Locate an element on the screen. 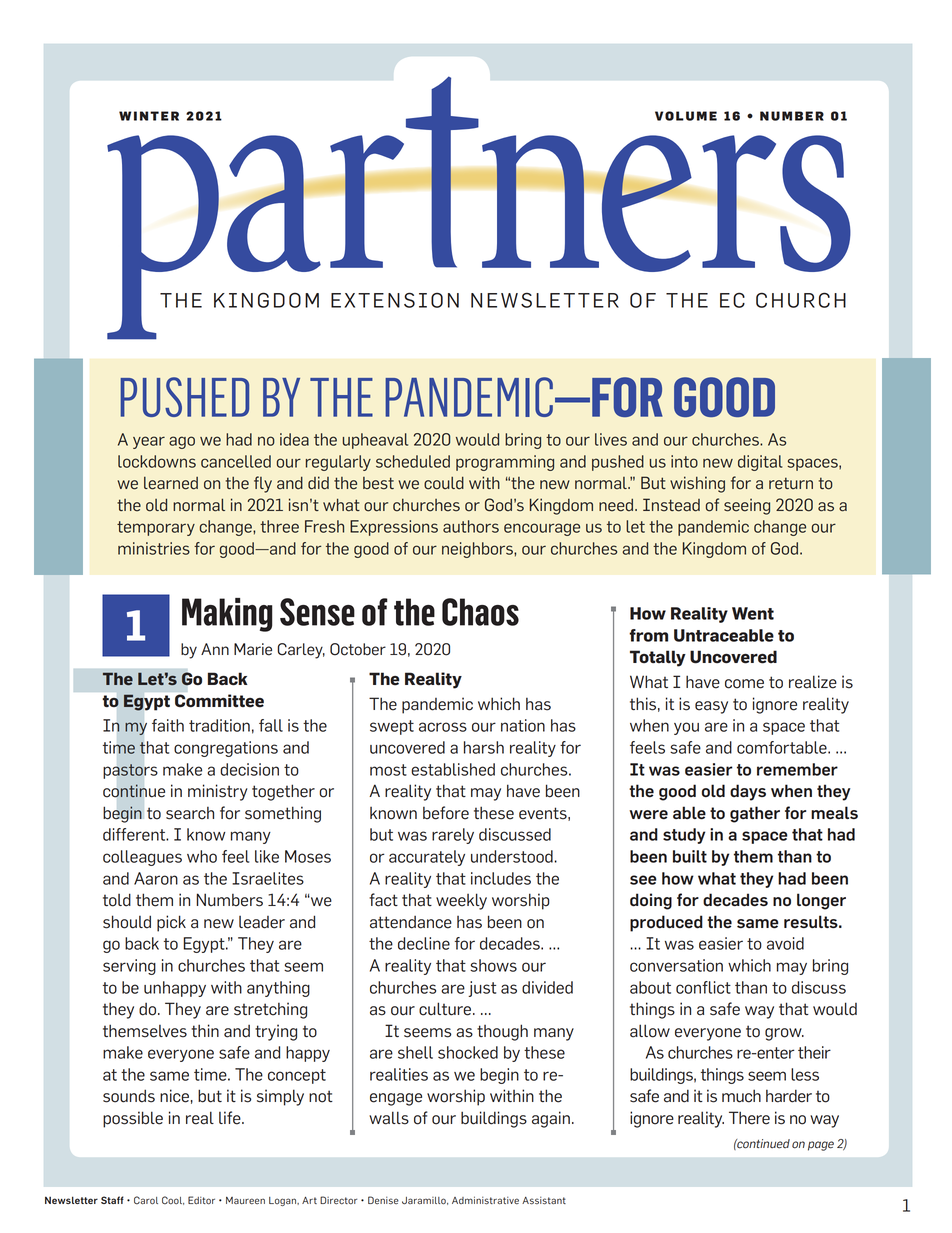 The image size is (952, 1233). Administrative is located at coordinates (485, 1200).
